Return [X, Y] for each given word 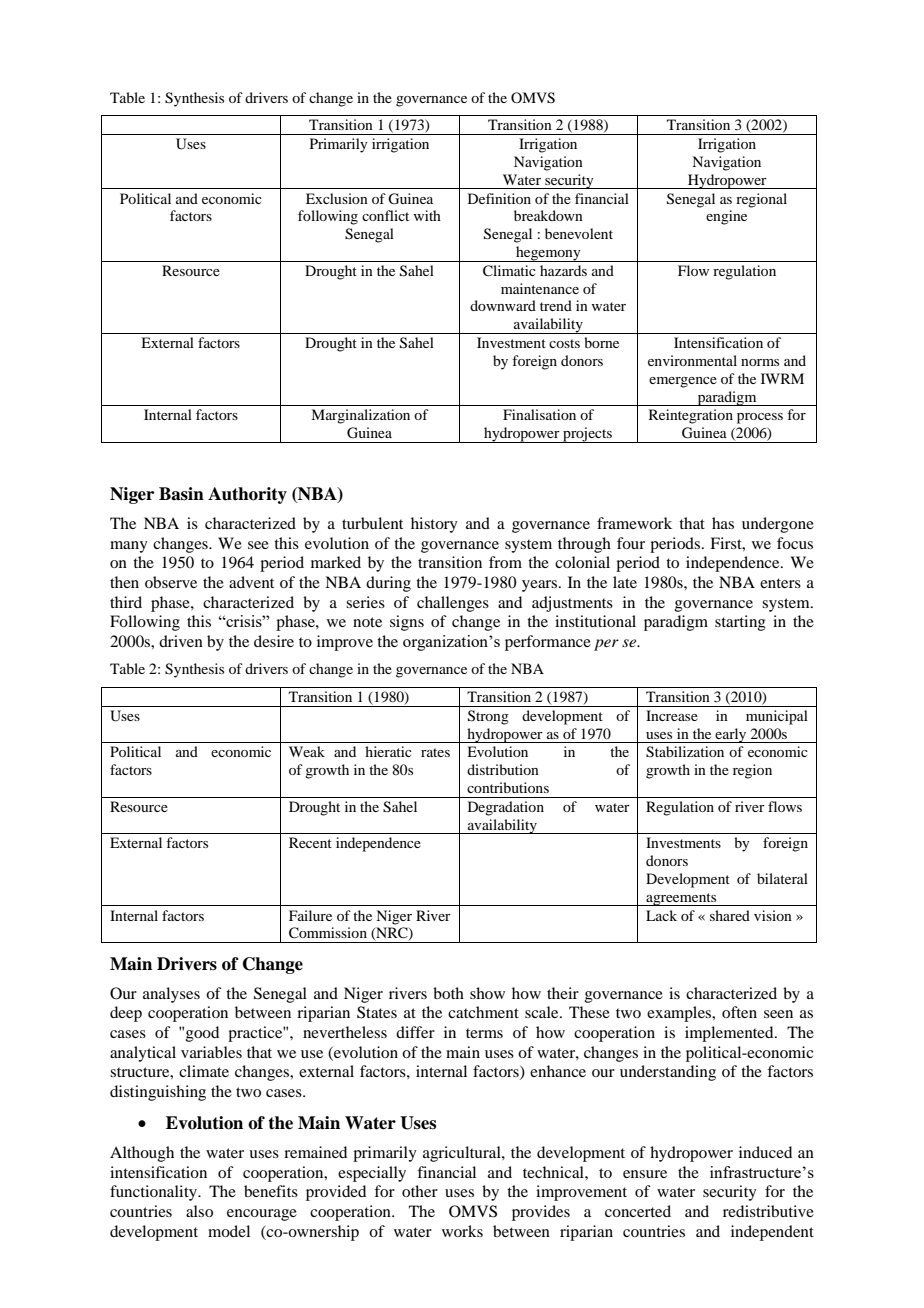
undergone [778, 525]
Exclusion [337, 198]
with [427, 215]
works [462, 1231]
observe [171, 582]
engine [726, 217]
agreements [681, 899]
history [434, 525]
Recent [310, 842]
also [199, 1211]
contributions [508, 787]
